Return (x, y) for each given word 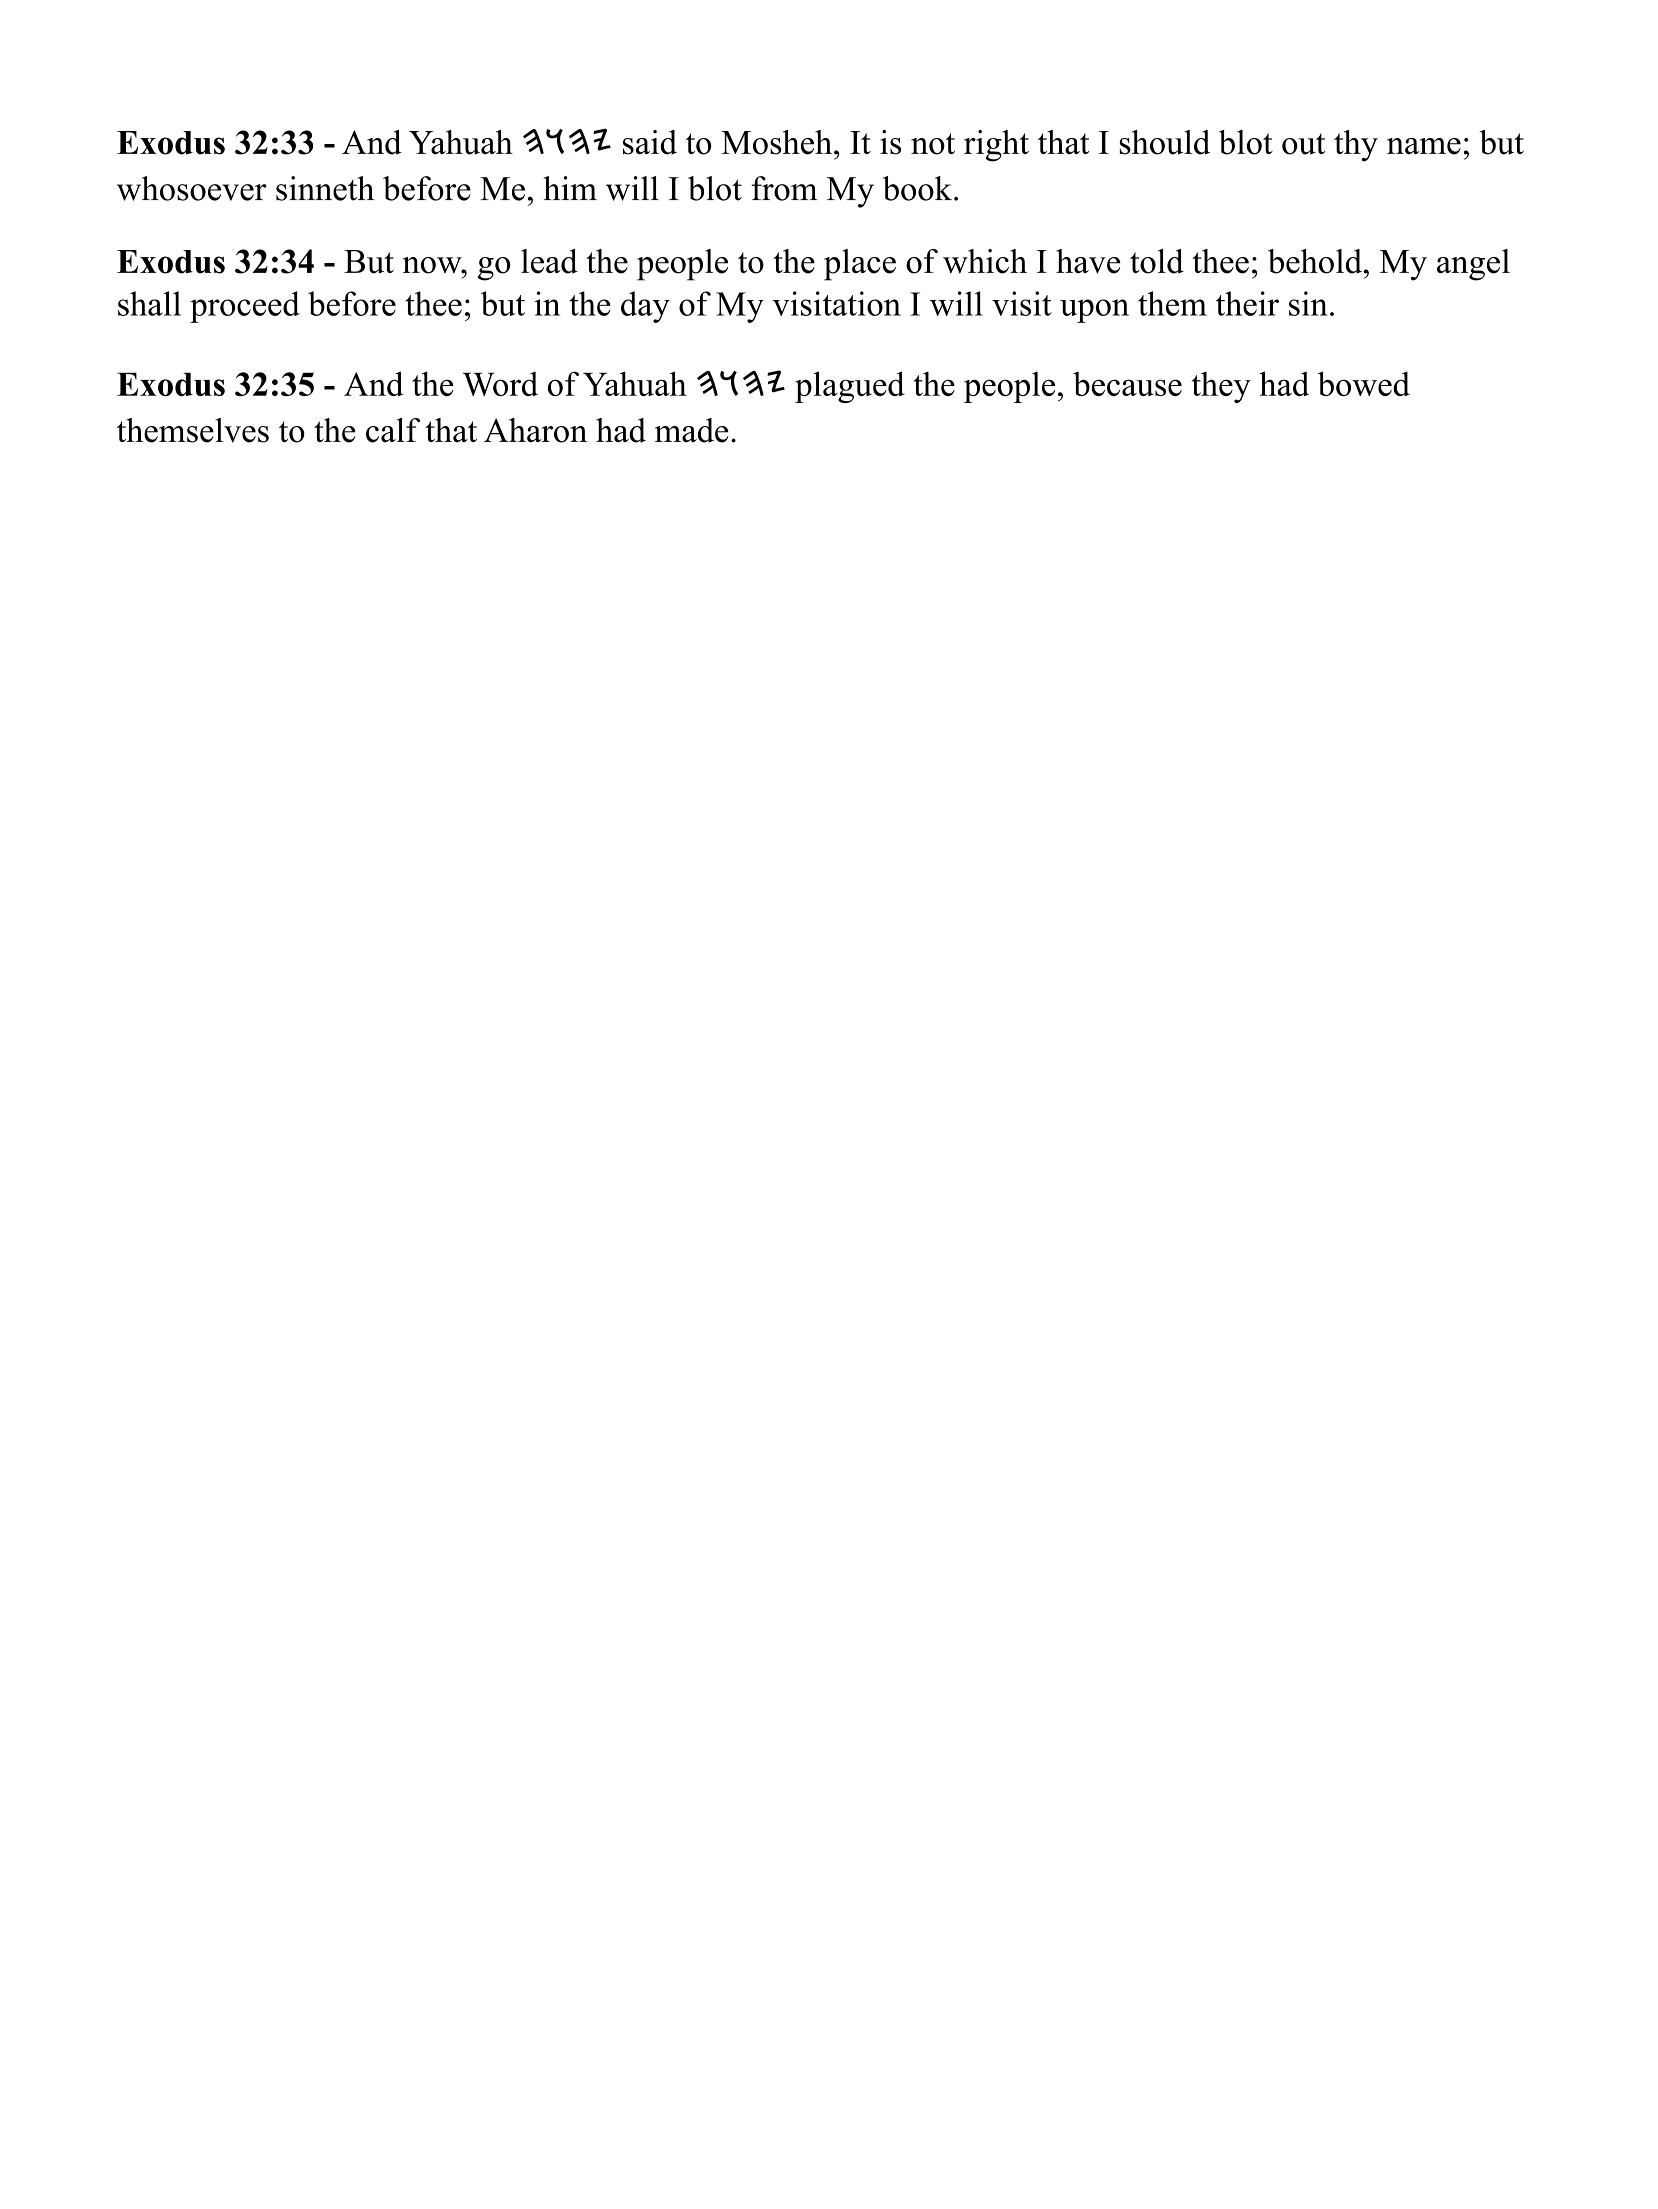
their (1247, 303)
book (919, 188)
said (650, 142)
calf (393, 430)
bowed (1364, 383)
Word (500, 384)
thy (1356, 146)
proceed (245, 307)
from (784, 188)
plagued (850, 387)
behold (1316, 261)
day (645, 307)
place (860, 265)
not (933, 144)
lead (549, 261)
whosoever (192, 188)
